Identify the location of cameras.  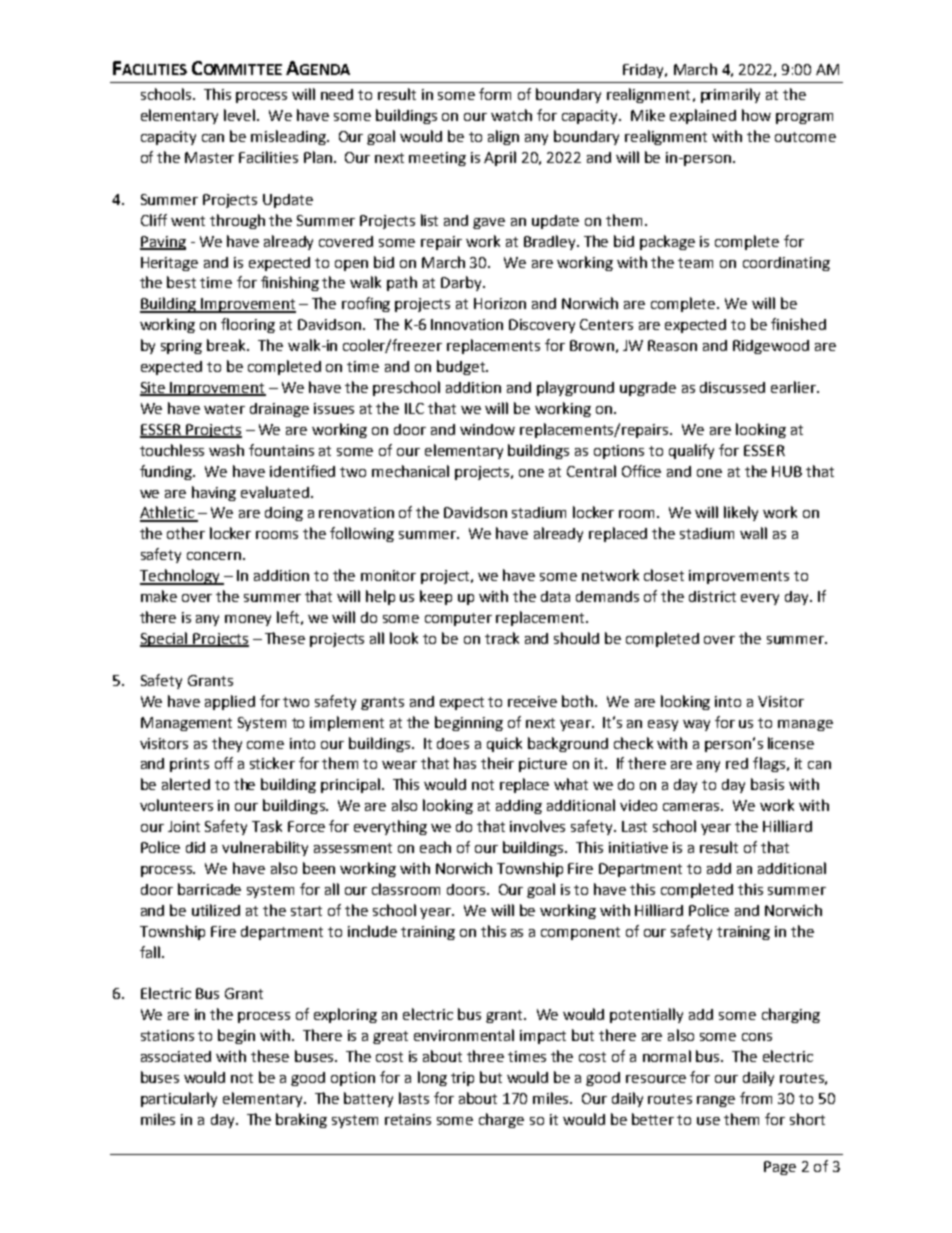
(693, 807).
